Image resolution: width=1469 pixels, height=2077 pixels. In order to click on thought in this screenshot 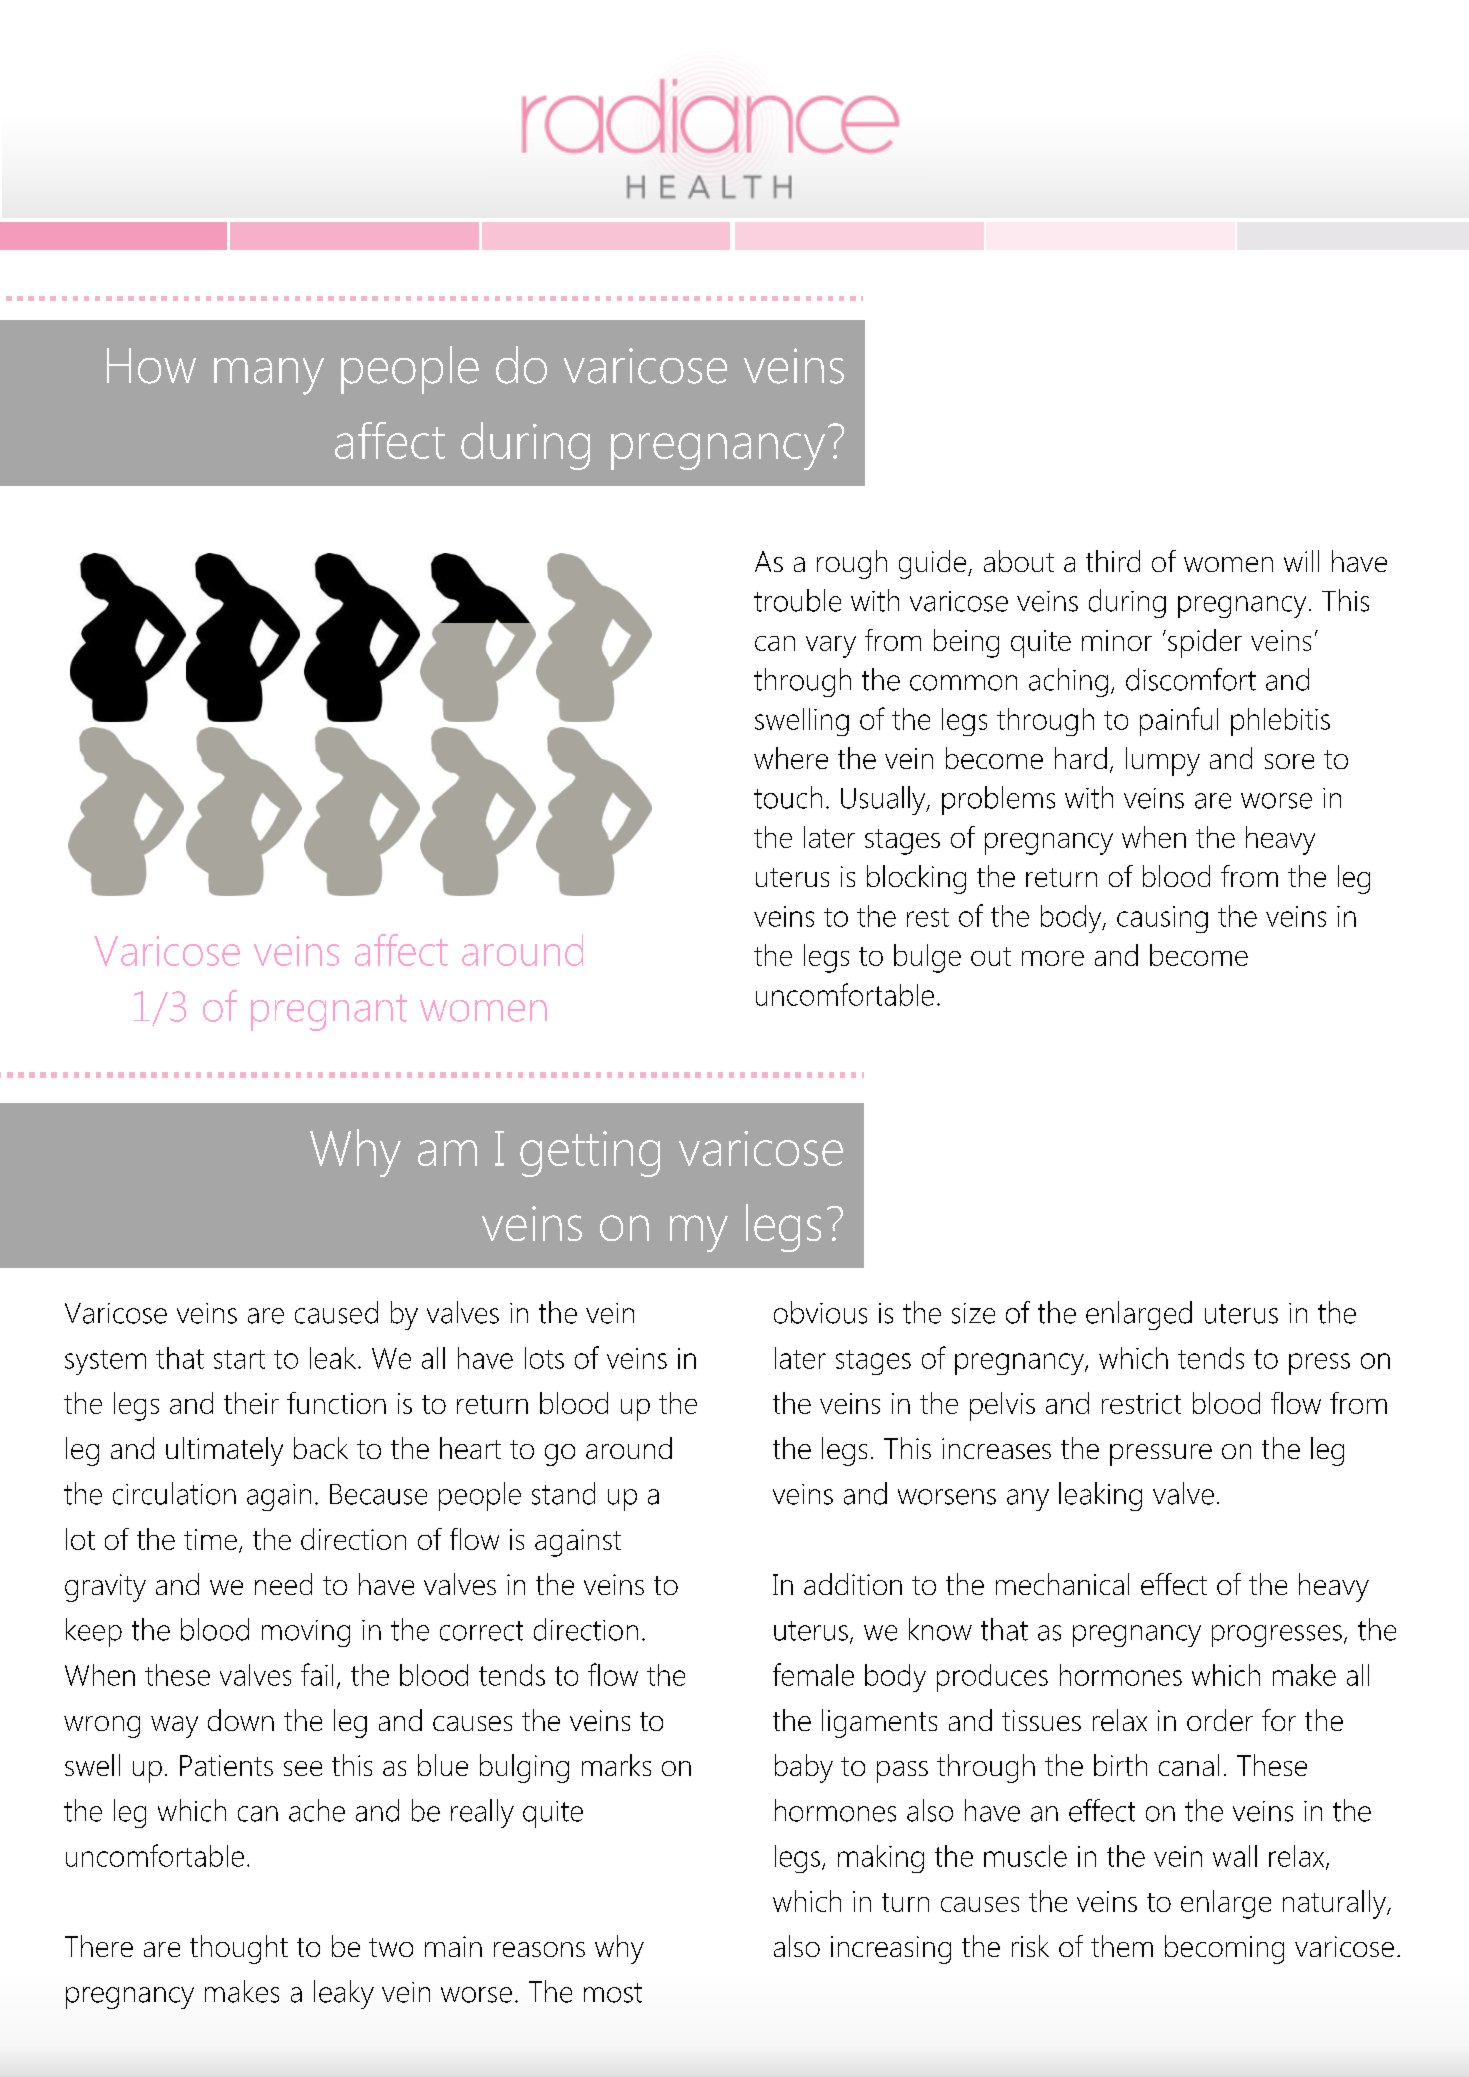, I will do `click(239, 1949)`.
